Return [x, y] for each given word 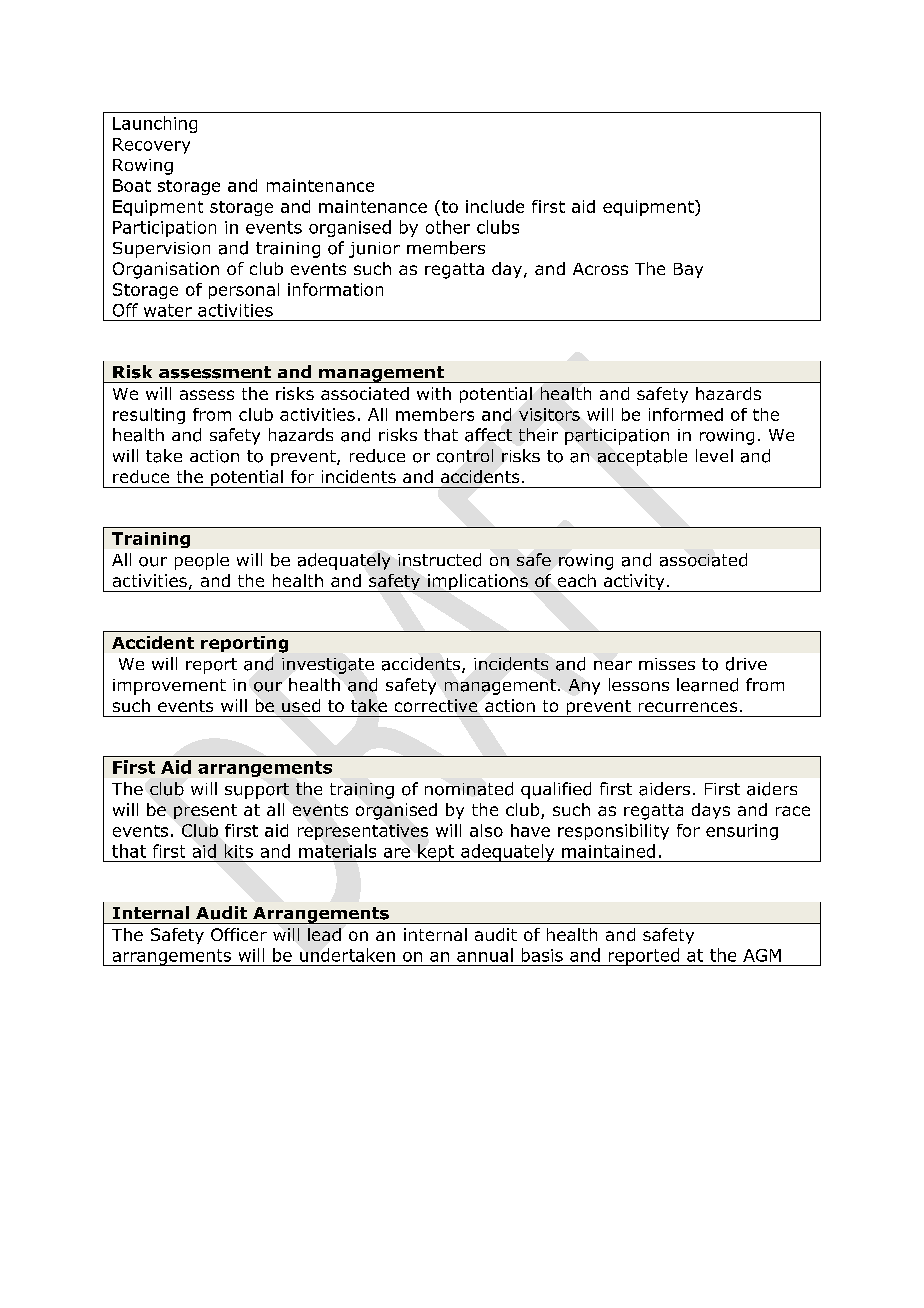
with [434, 393]
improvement [169, 687]
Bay [688, 270]
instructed [439, 560]
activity [634, 583]
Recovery [151, 146]
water [168, 310]
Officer [239, 934]
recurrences [688, 707]
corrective [436, 705]
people [202, 561]
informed [686, 414]
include [495, 206]
